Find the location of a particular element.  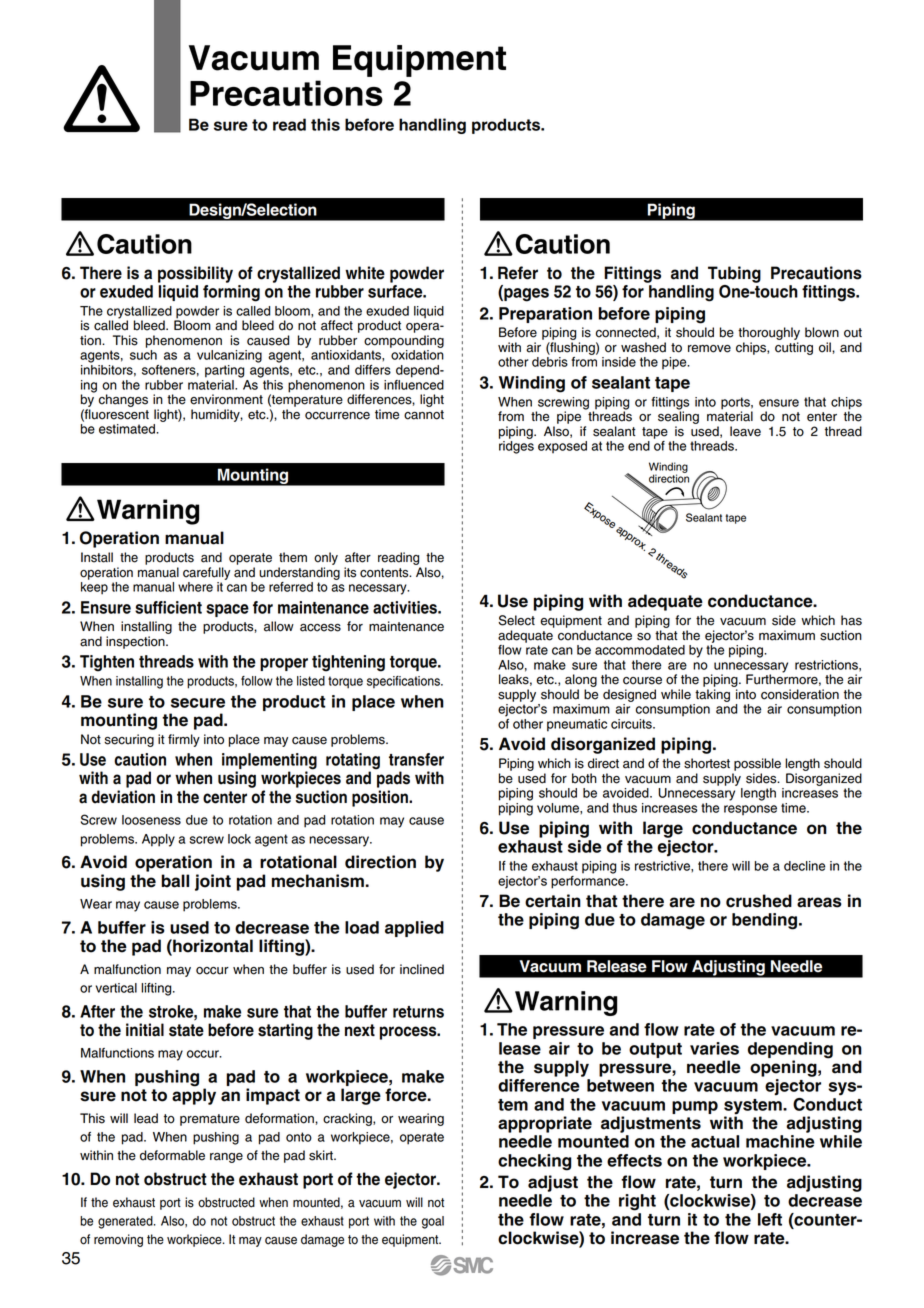

removing is located at coordinates (118, 1240).
